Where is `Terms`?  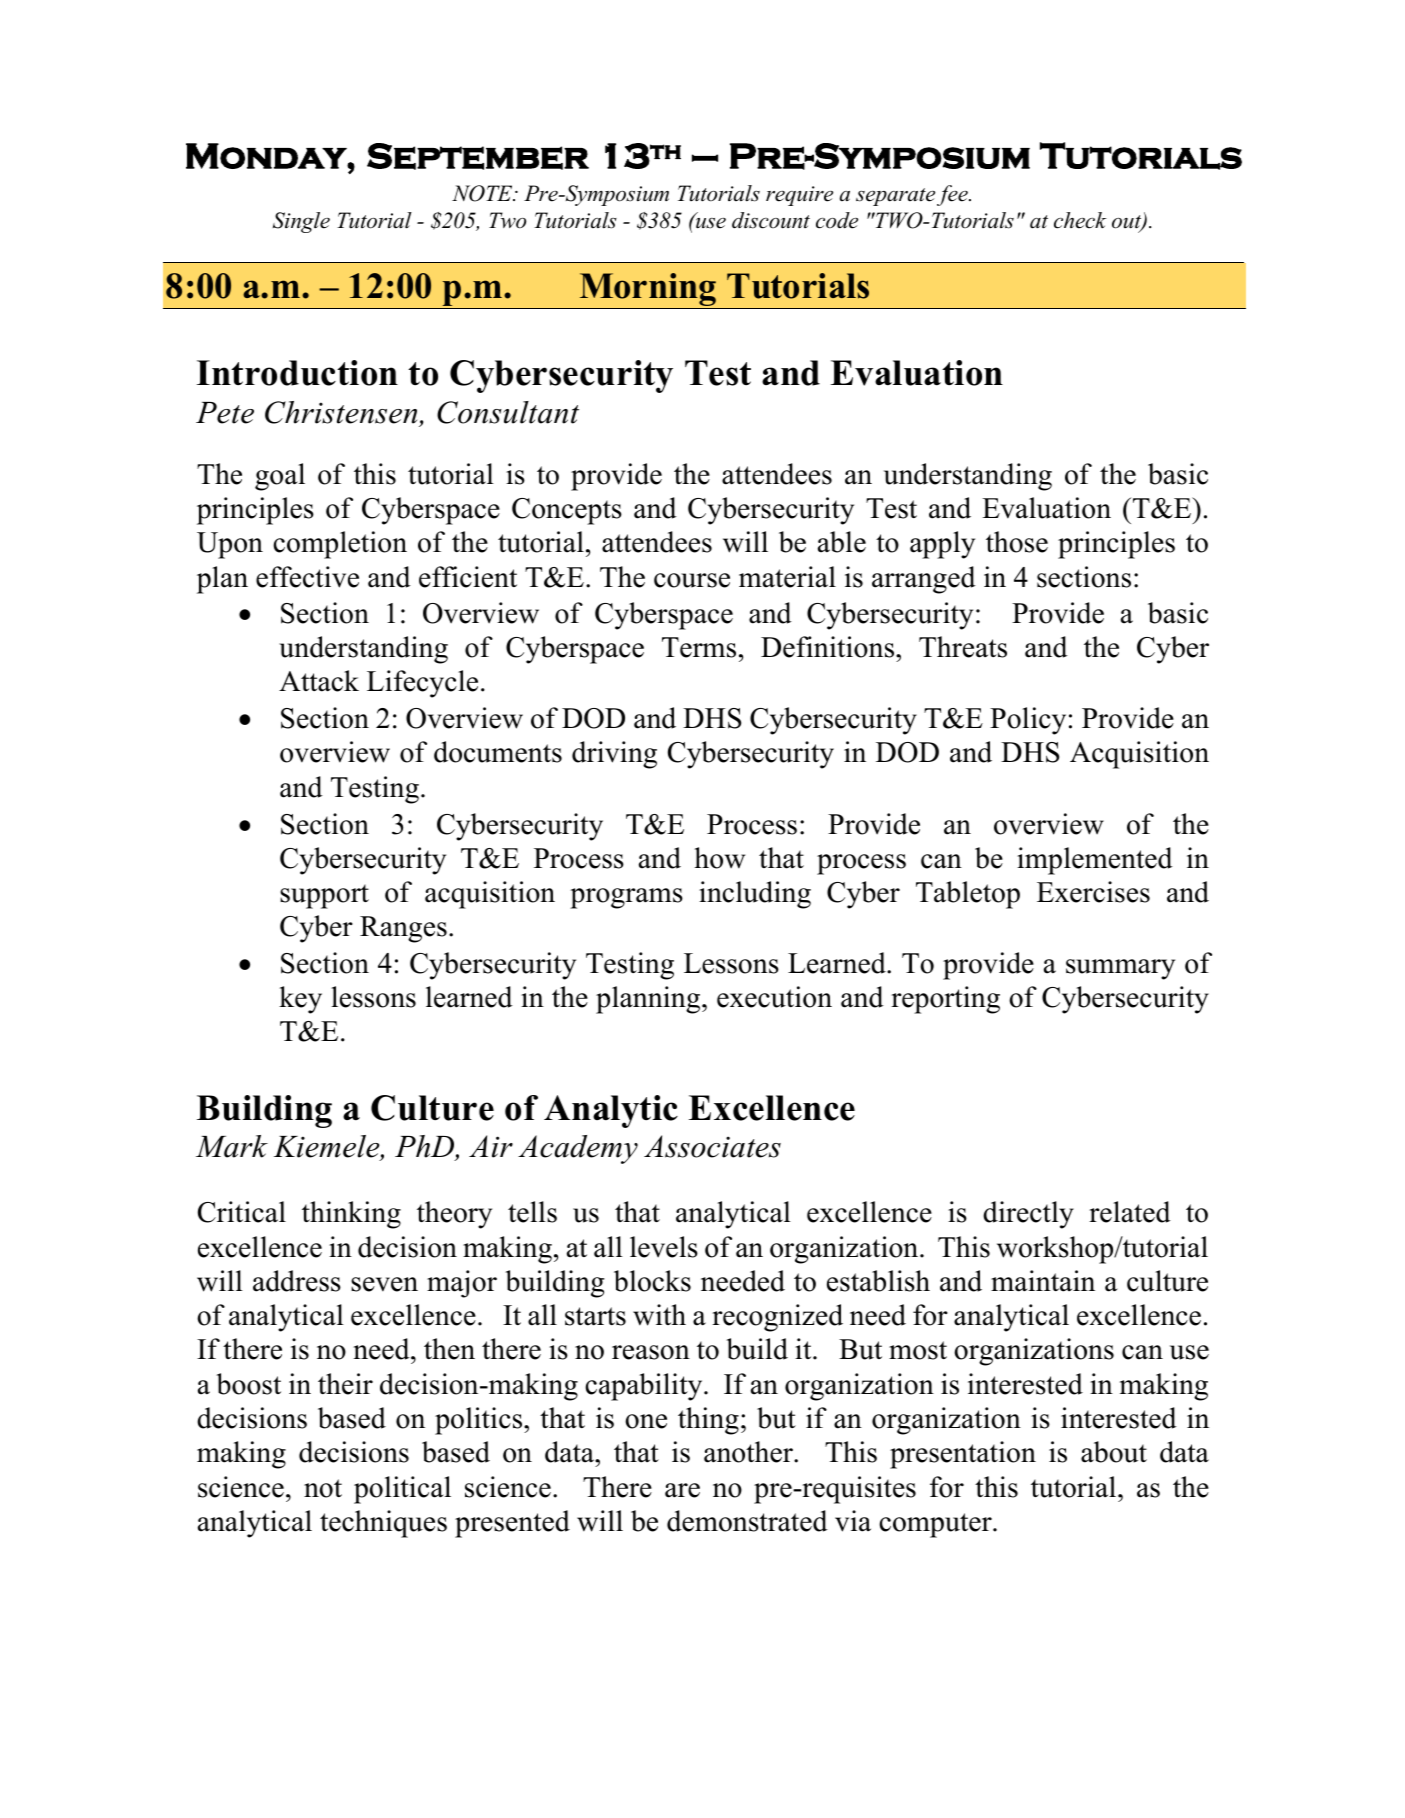 Terms is located at coordinates (699, 647).
